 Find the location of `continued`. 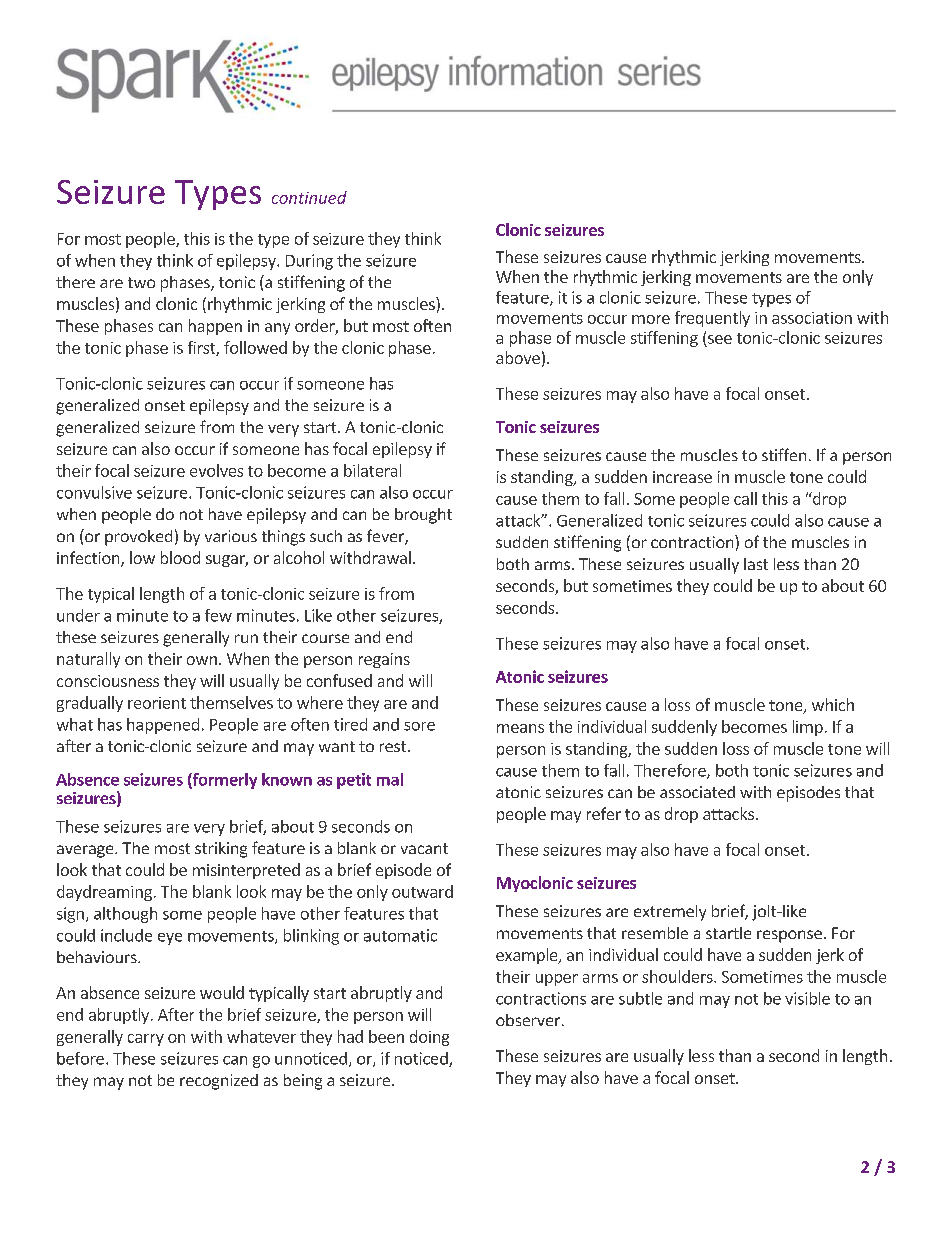

continued is located at coordinates (309, 197).
